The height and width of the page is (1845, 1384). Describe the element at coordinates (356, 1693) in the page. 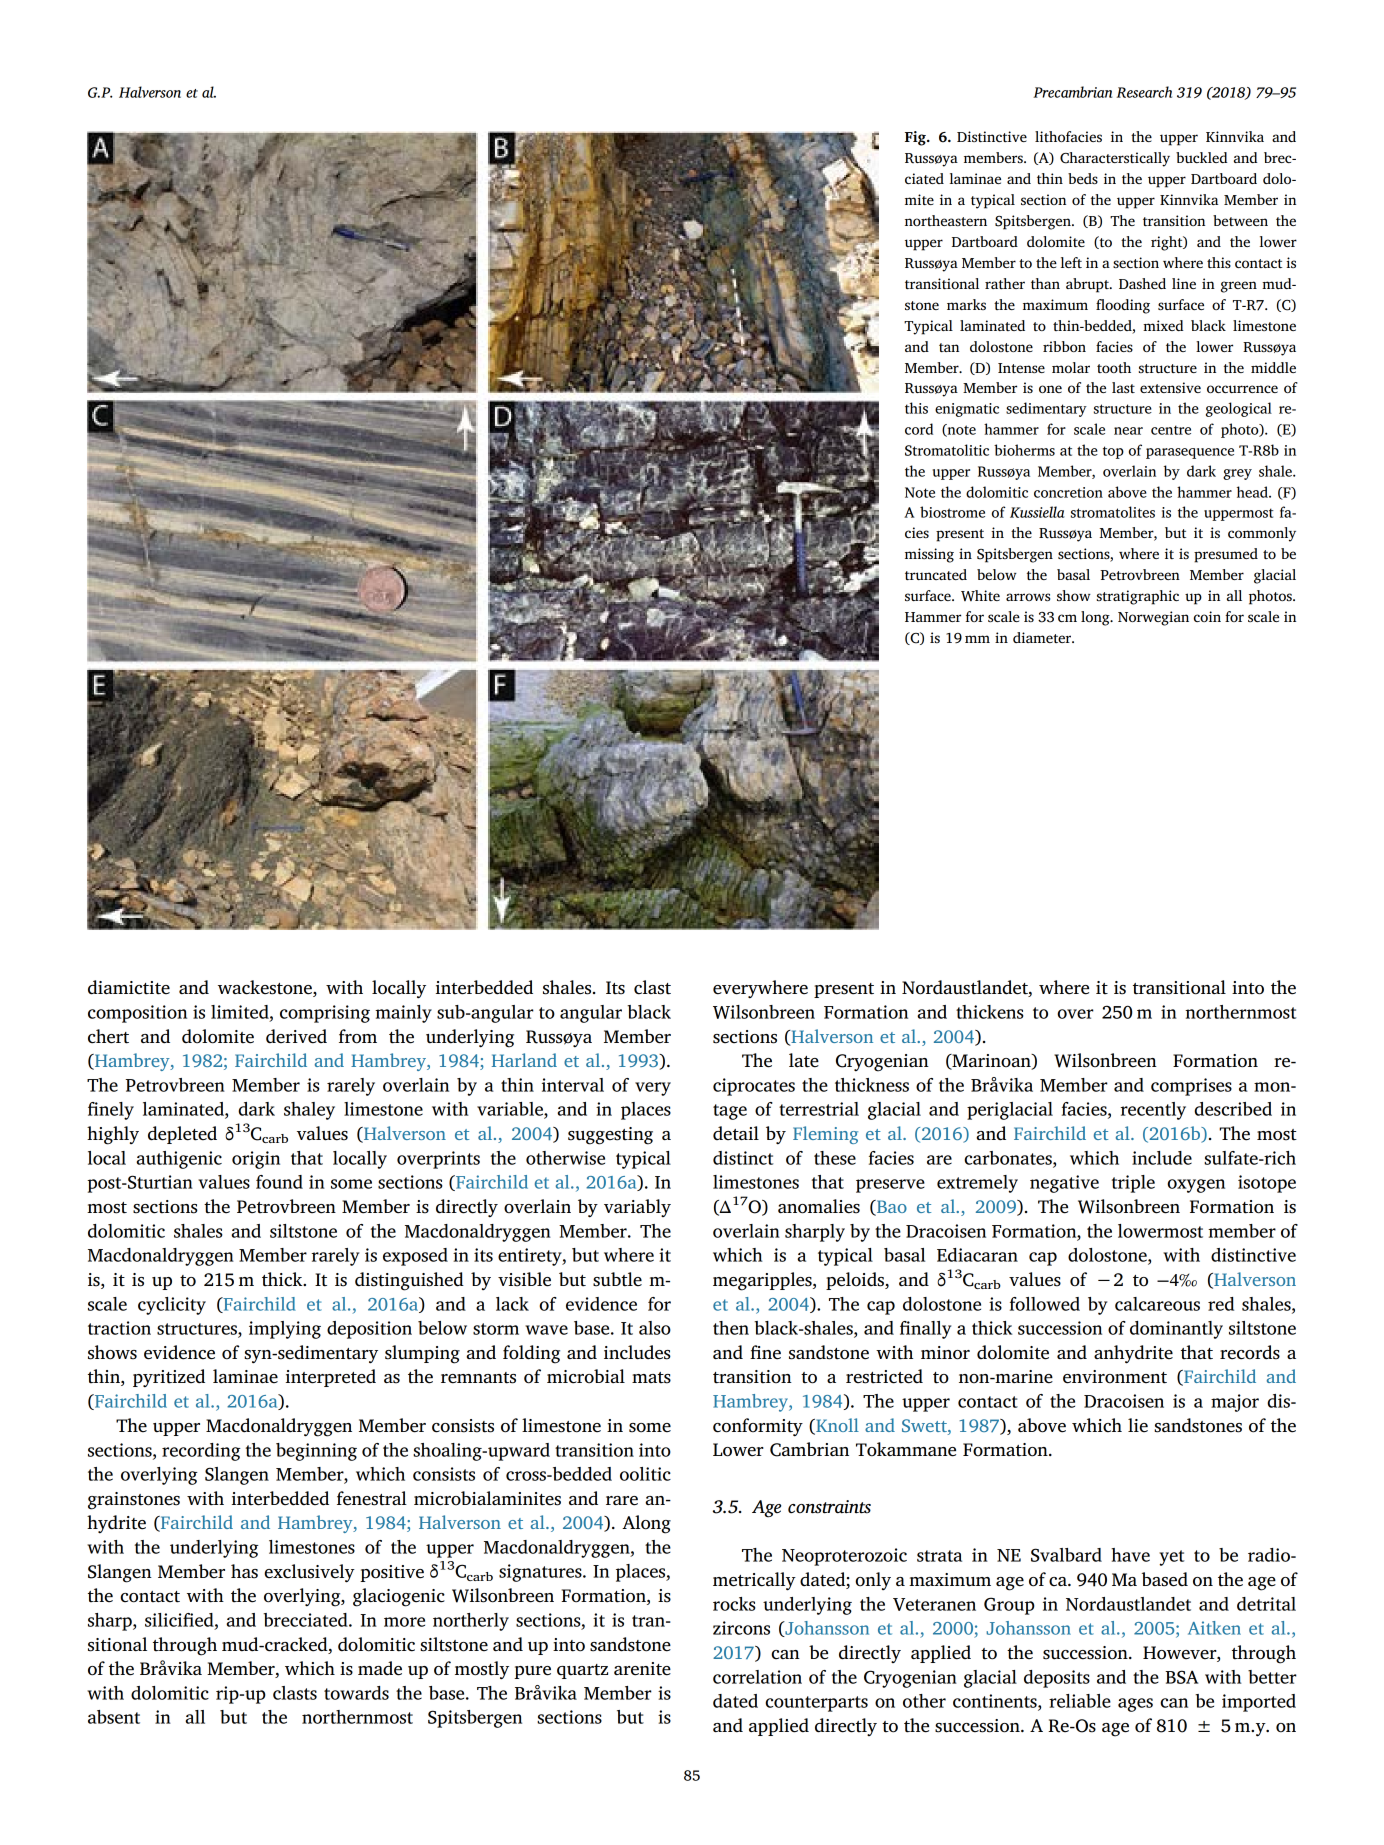

I see `towards` at that location.
